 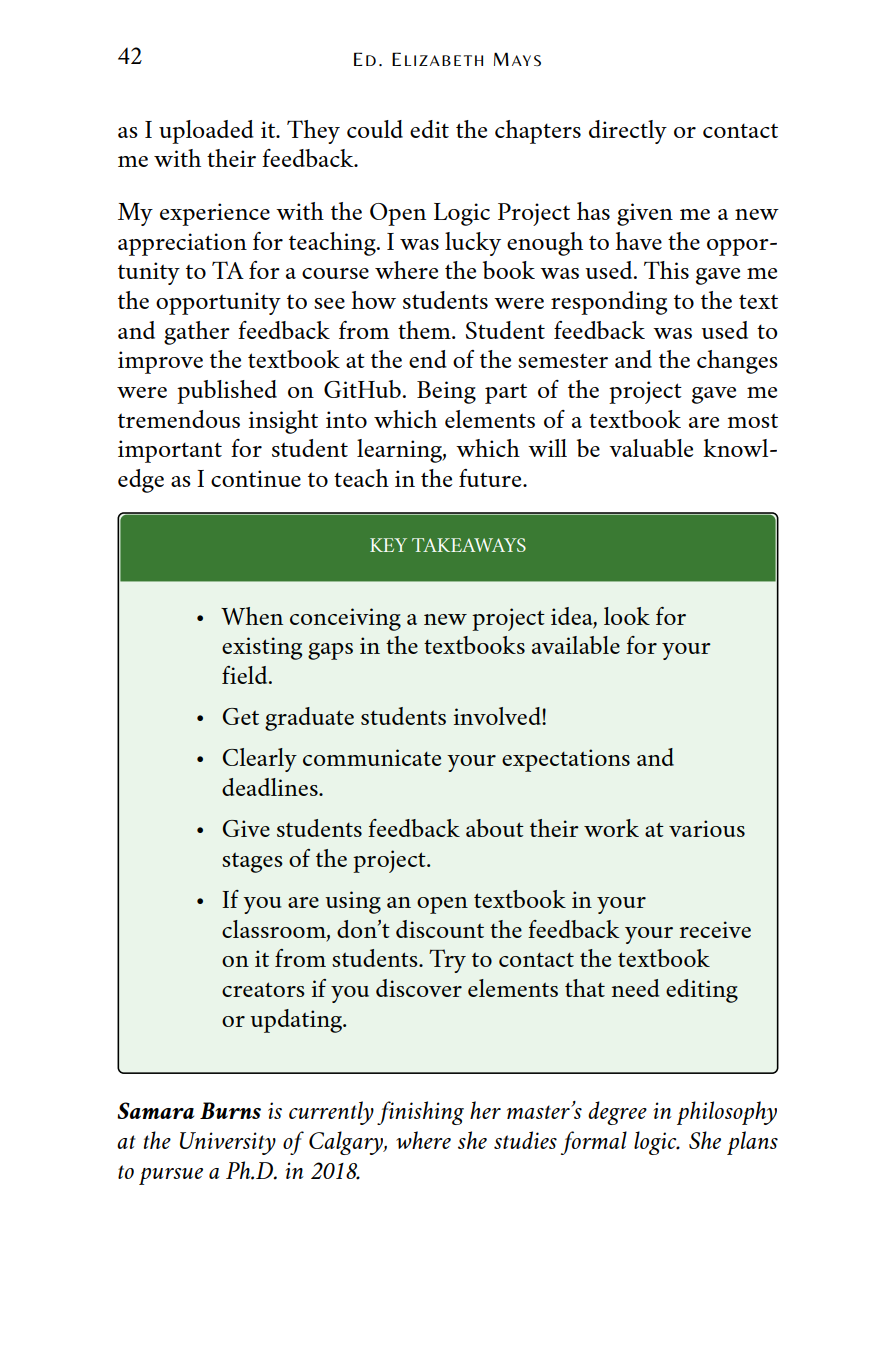 What do you see at coordinates (498, 716) in the screenshot?
I see `involved` at bounding box center [498, 716].
